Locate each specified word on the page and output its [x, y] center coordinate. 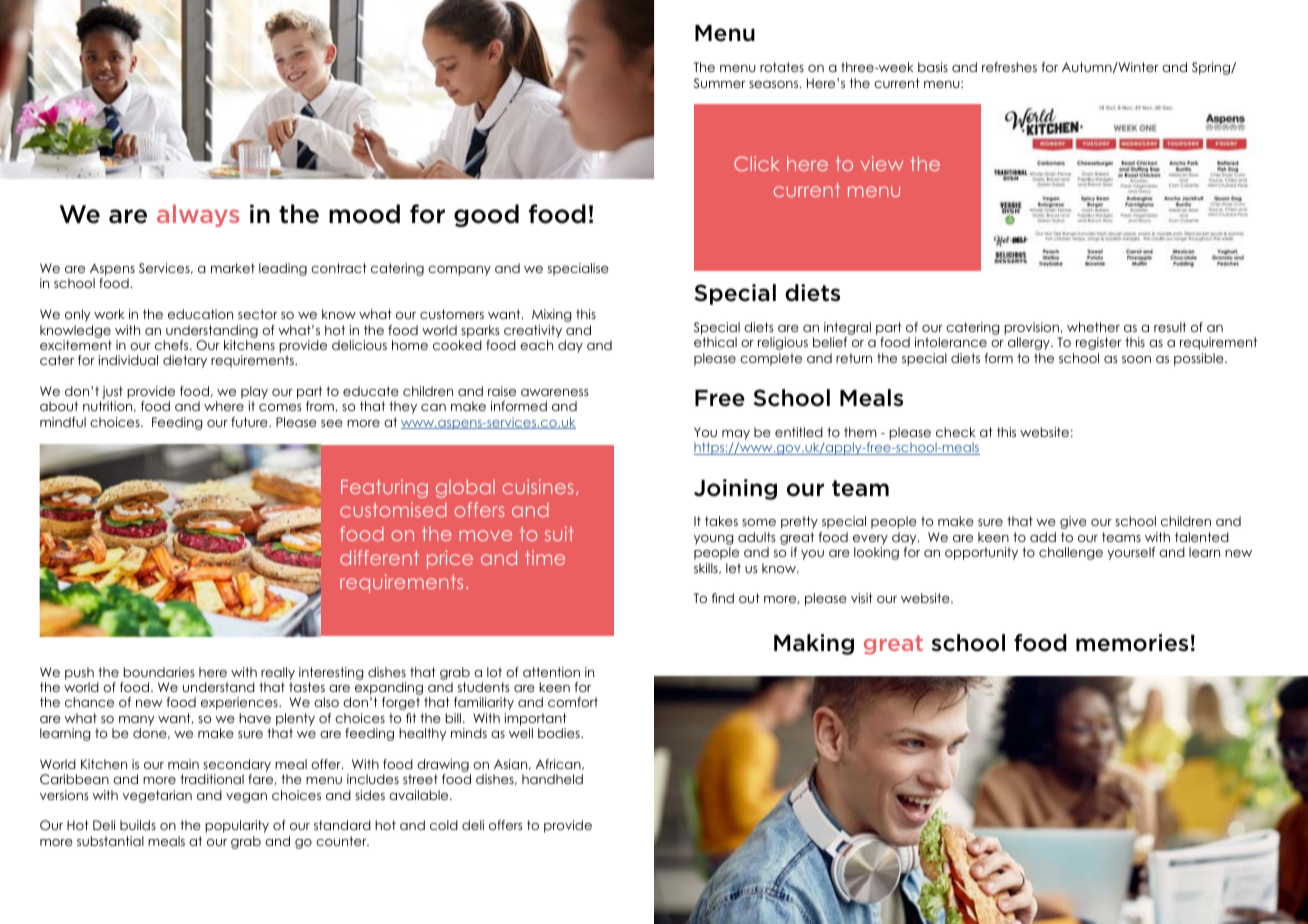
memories [1132, 643]
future [250, 422]
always [198, 216]
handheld [552, 779]
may [736, 435]
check [956, 432]
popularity [237, 826]
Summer [719, 83]
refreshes [1009, 67]
